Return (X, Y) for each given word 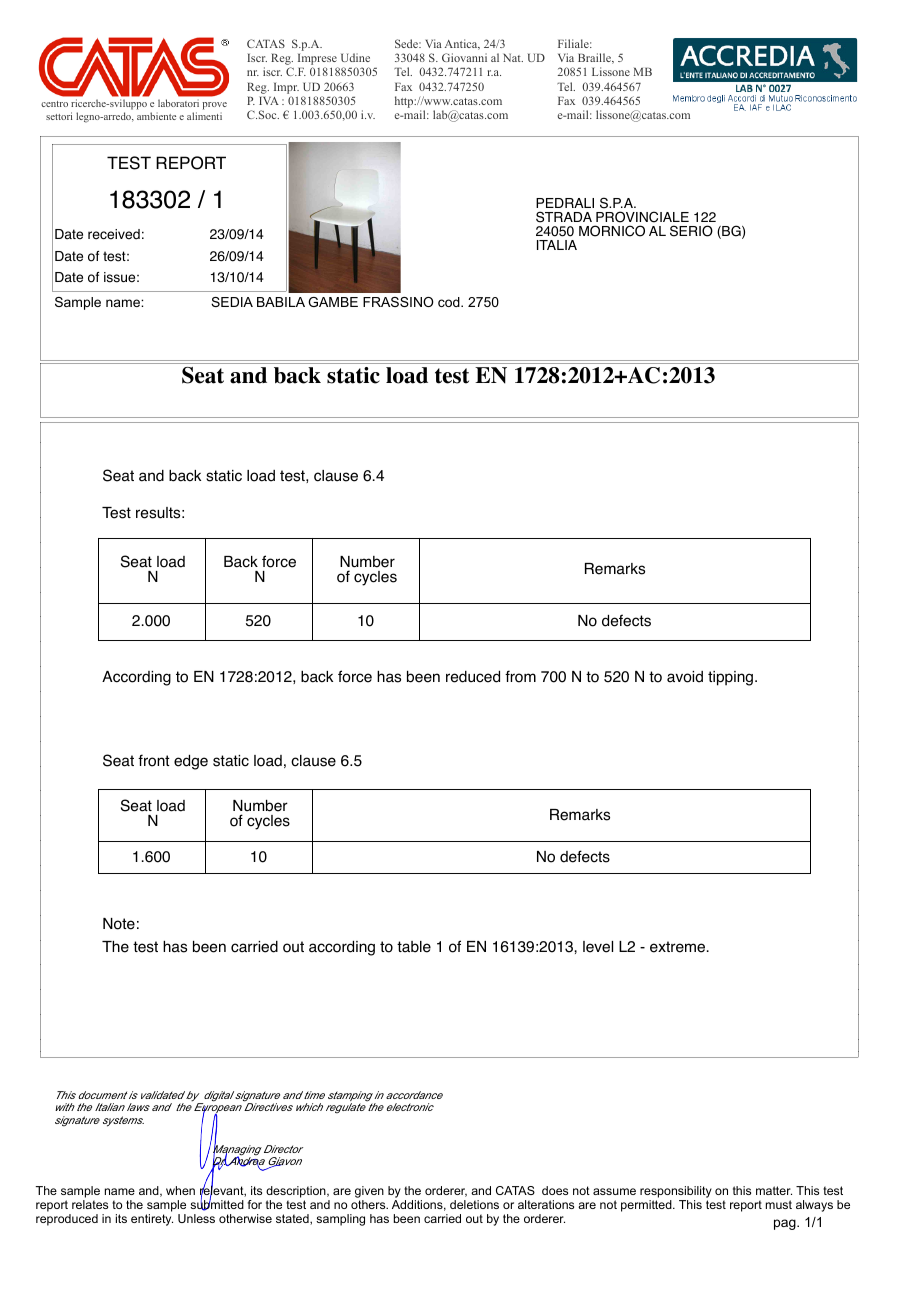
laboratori (178, 103)
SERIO (691, 231)
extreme (677, 947)
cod (450, 302)
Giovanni (464, 57)
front (154, 760)
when (180, 1190)
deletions (474, 1204)
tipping (730, 678)
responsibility (676, 1192)
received (114, 234)
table (414, 947)
